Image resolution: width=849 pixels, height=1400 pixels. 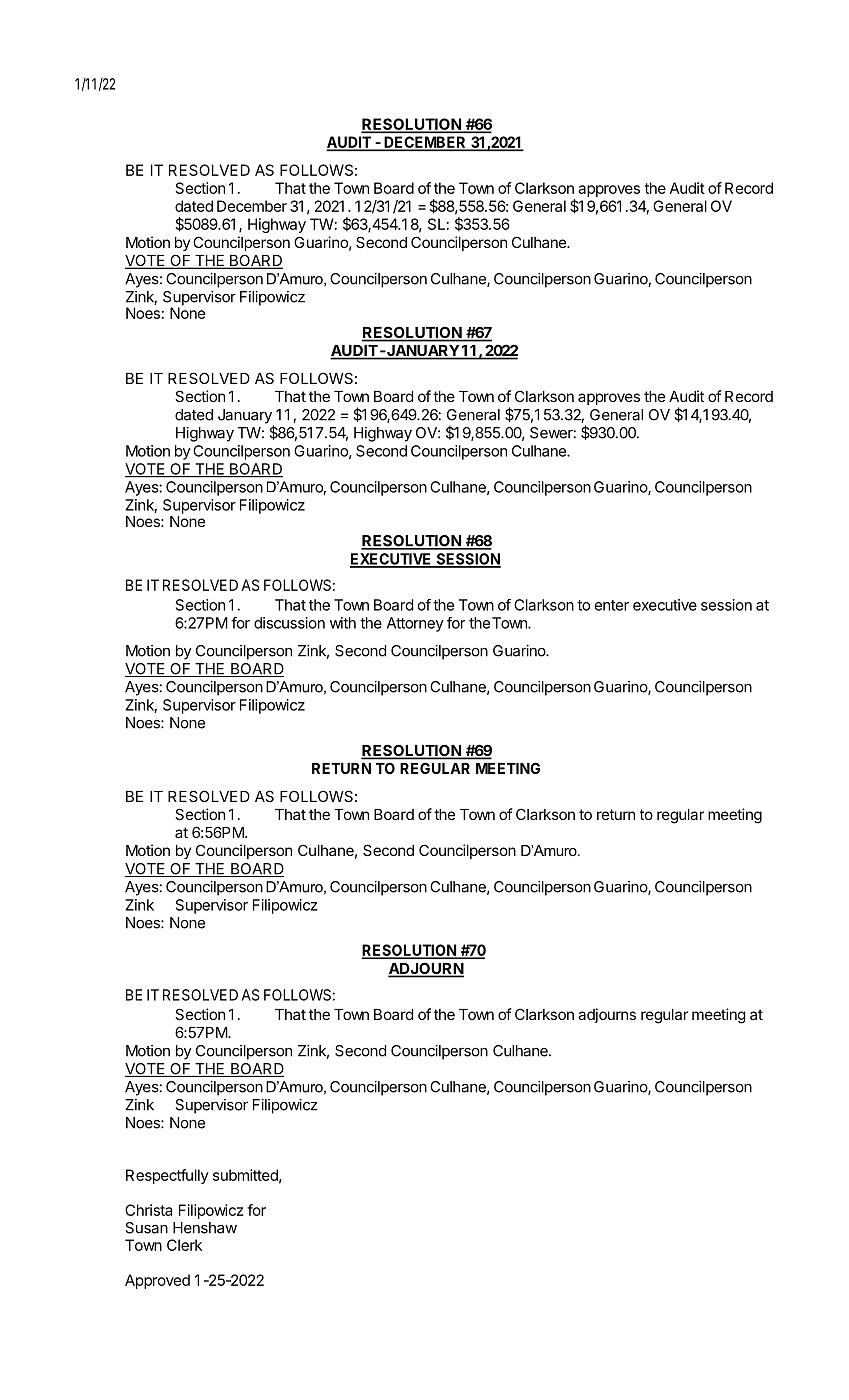 What do you see at coordinates (612, 605) in the screenshot?
I see `enter` at bounding box center [612, 605].
